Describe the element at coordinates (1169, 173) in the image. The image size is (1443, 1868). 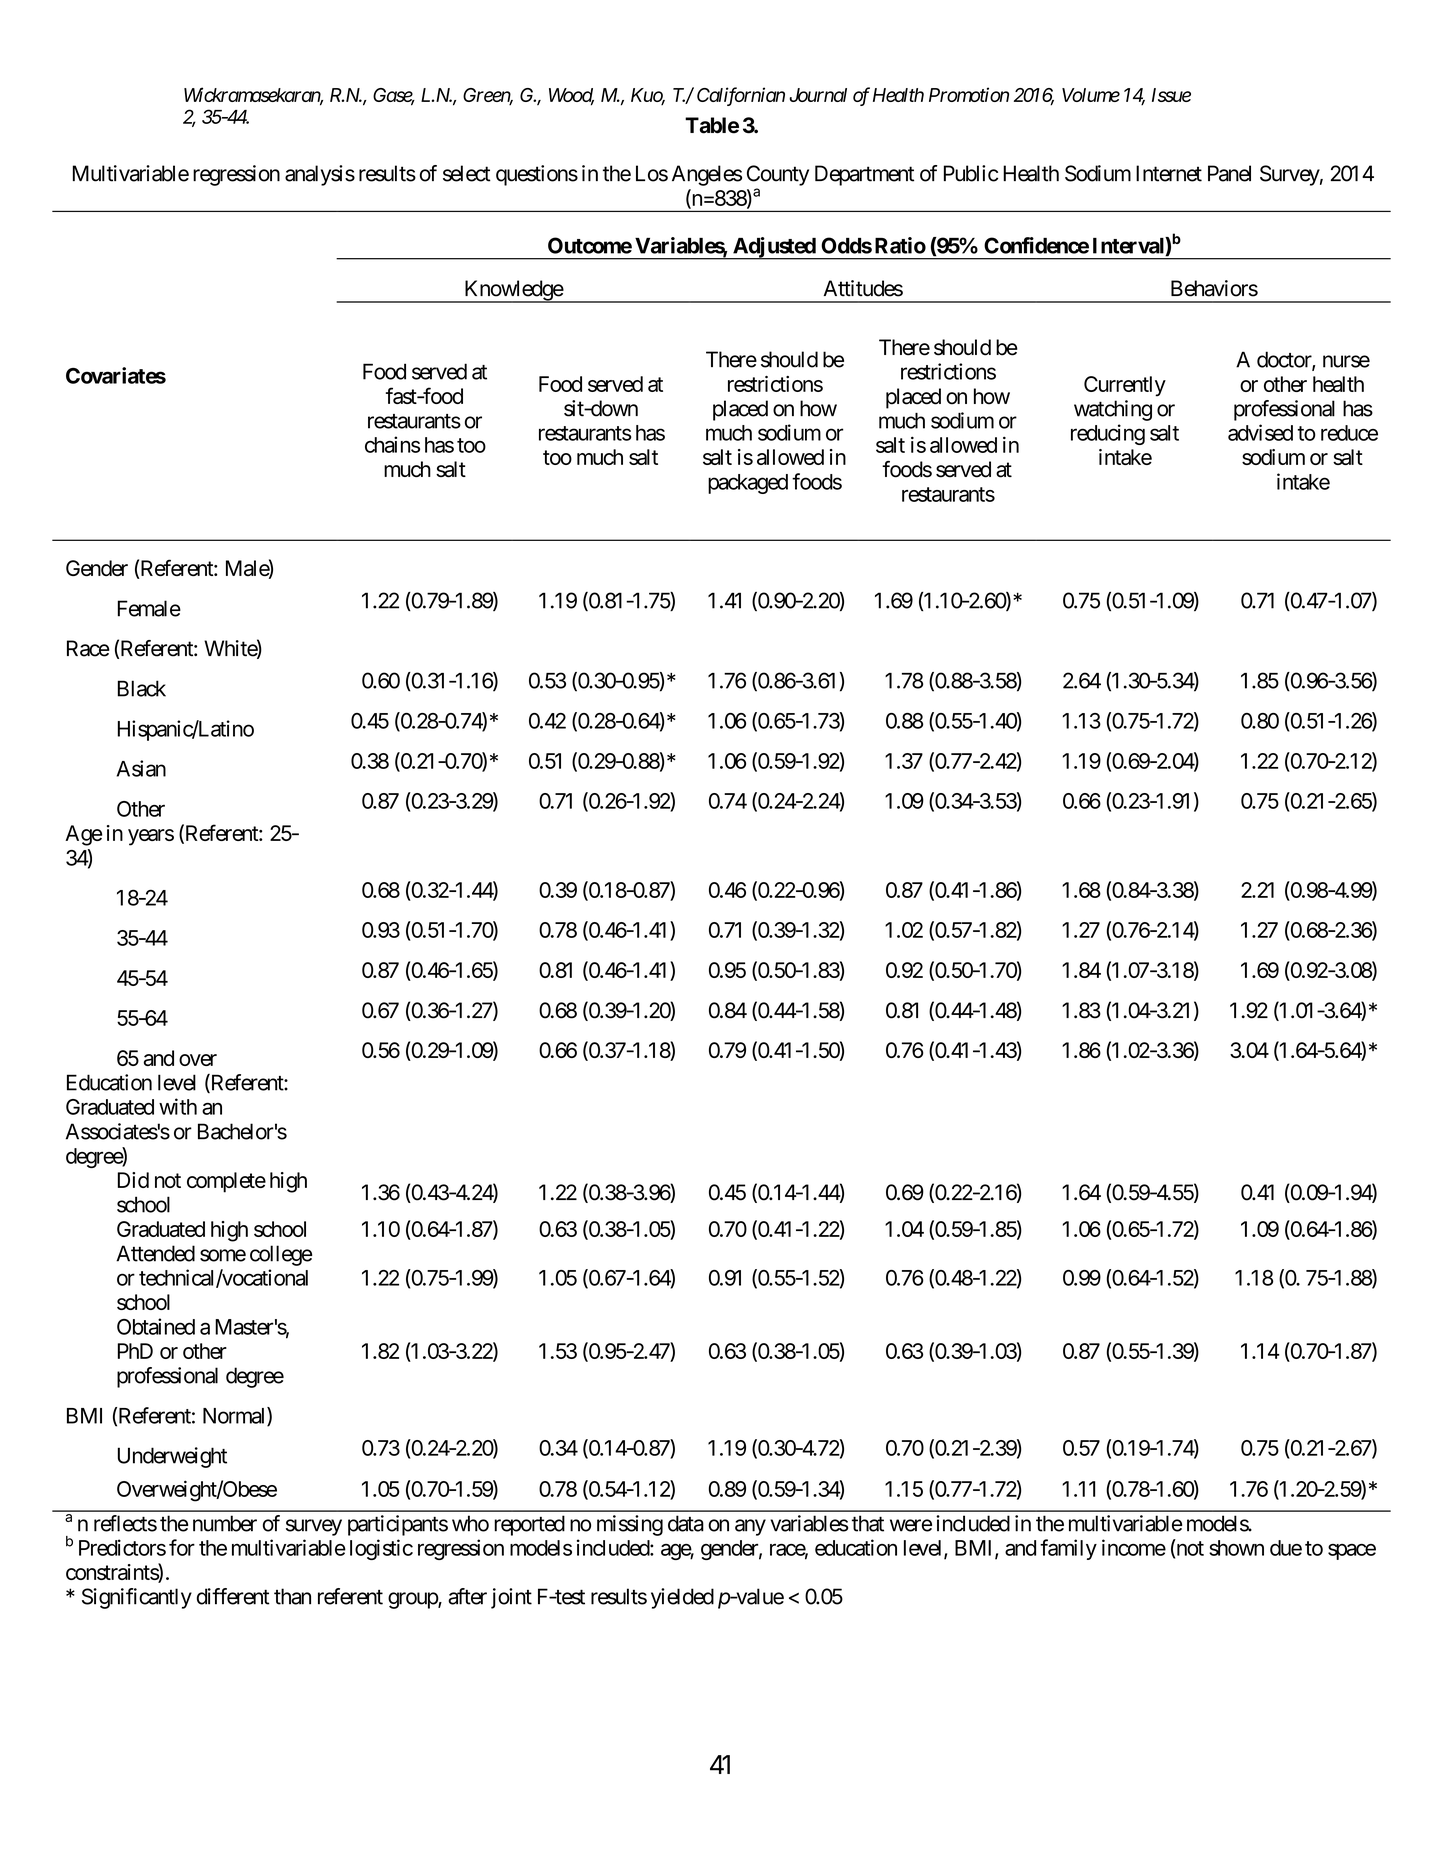
I see `Internet` at that location.
